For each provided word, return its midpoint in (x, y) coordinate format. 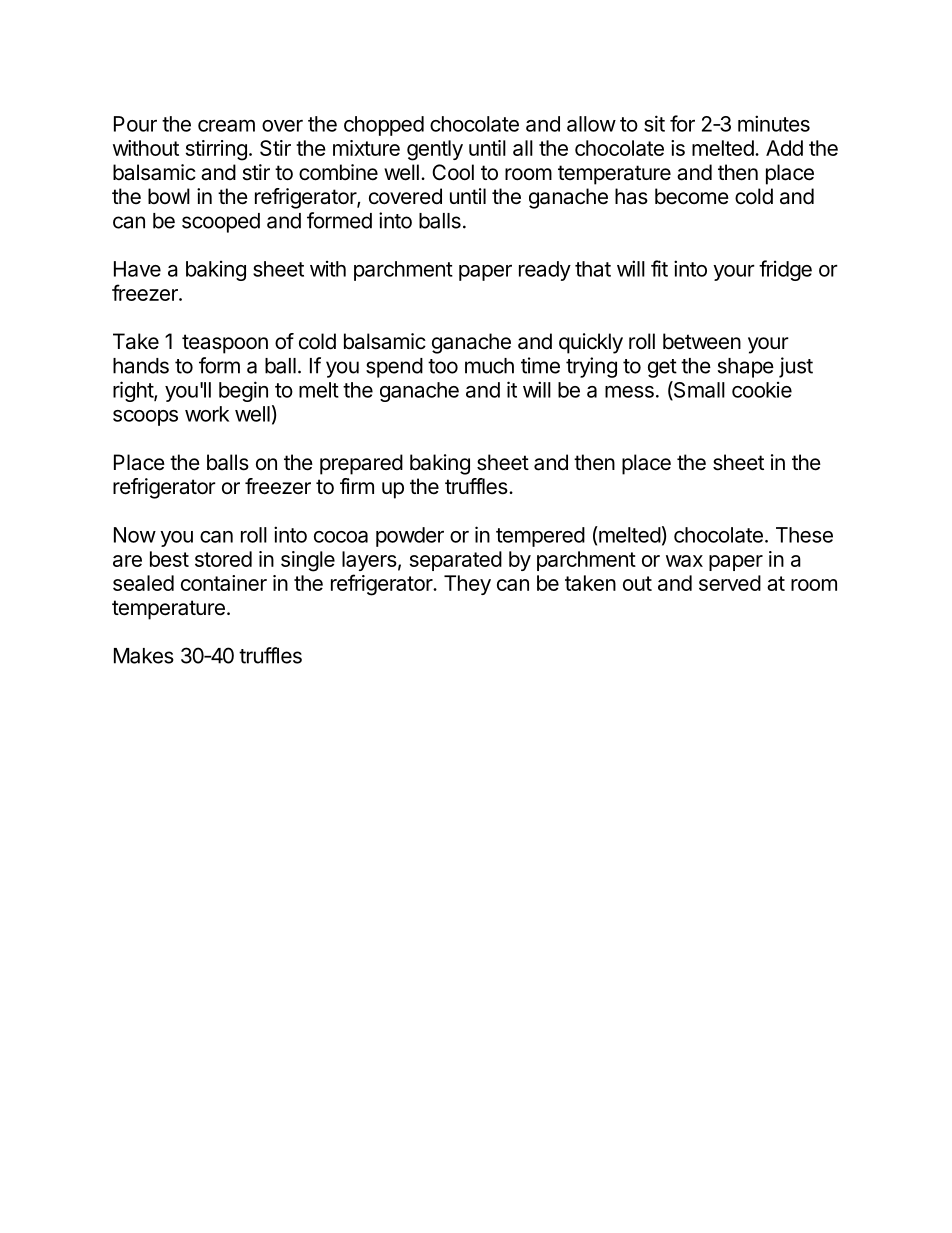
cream (226, 125)
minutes (774, 123)
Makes (144, 656)
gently (435, 150)
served (730, 583)
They (467, 585)
